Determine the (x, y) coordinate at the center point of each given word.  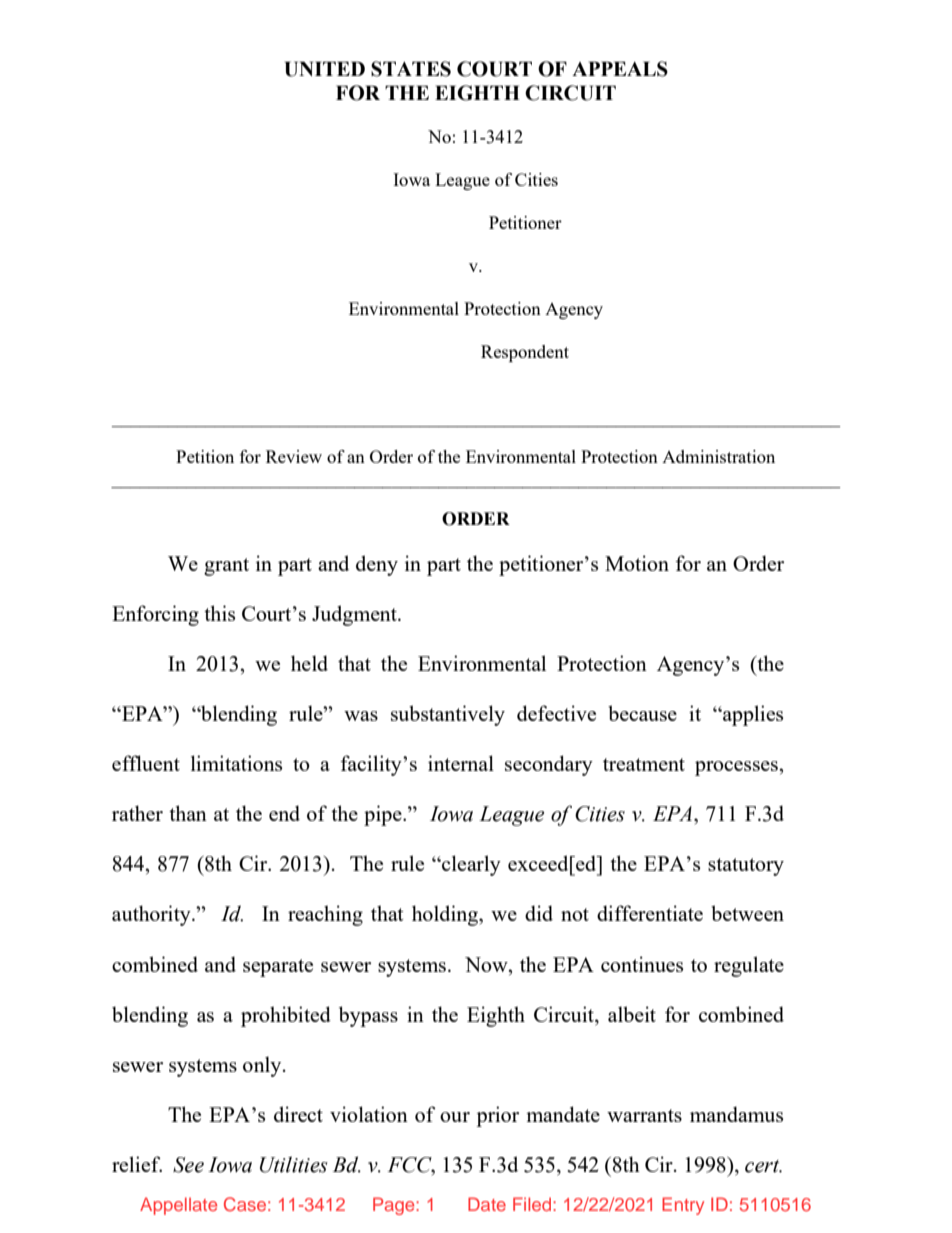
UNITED (325, 69)
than (188, 813)
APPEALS (620, 69)
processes (737, 768)
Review (294, 456)
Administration (718, 456)
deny (377, 565)
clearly (470, 865)
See (188, 1165)
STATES (411, 69)
